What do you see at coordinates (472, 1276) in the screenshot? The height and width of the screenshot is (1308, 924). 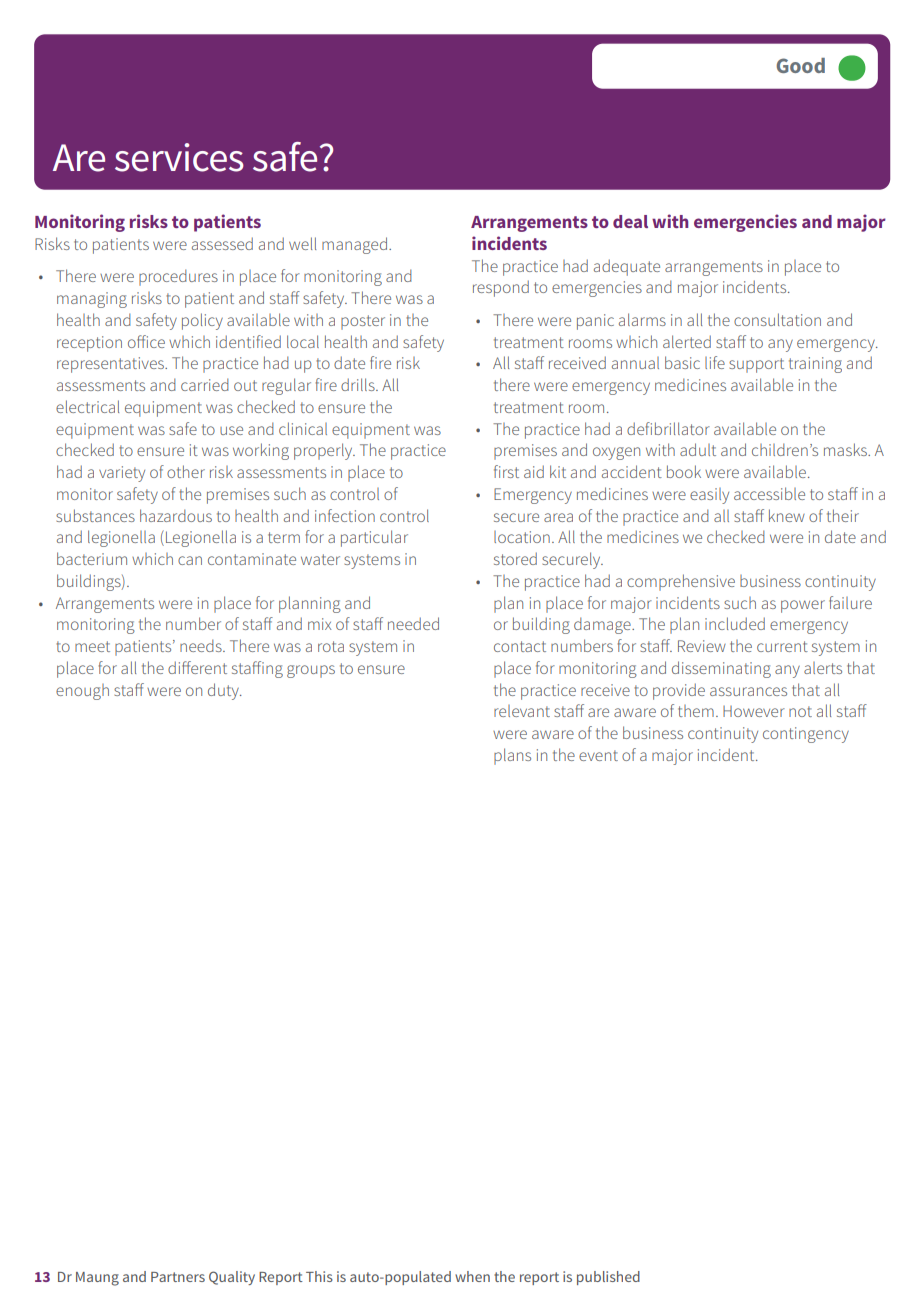 I see `when` at bounding box center [472, 1276].
